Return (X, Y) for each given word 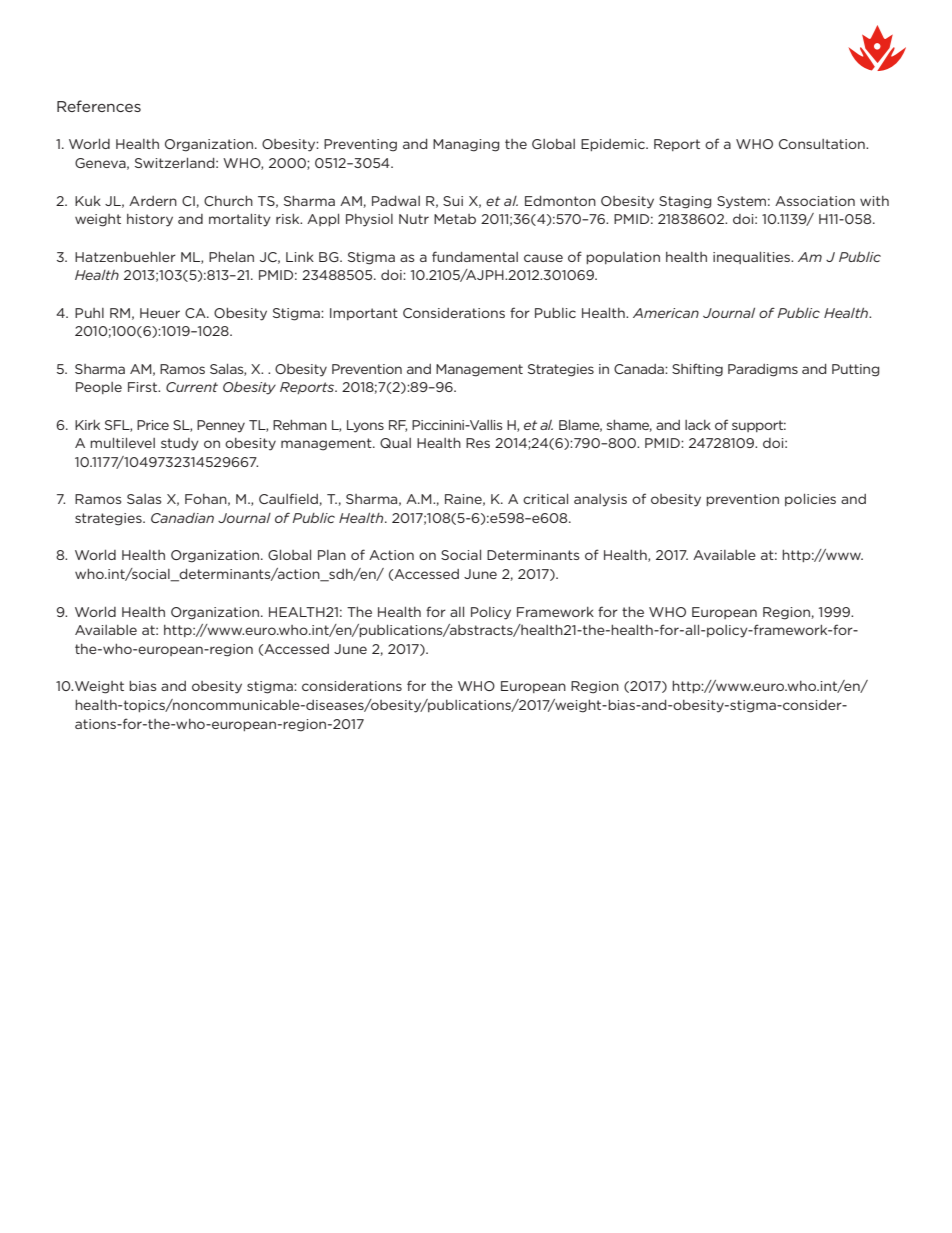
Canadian (182, 518)
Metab (455, 219)
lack (698, 425)
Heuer (160, 313)
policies (810, 500)
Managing (466, 145)
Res (478, 443)
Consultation (823, 144)
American (666, 313)
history (150, 220)
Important (364, 314)
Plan (332, 555)
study (180, 444)
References (99, 106)
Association (815, 201)
